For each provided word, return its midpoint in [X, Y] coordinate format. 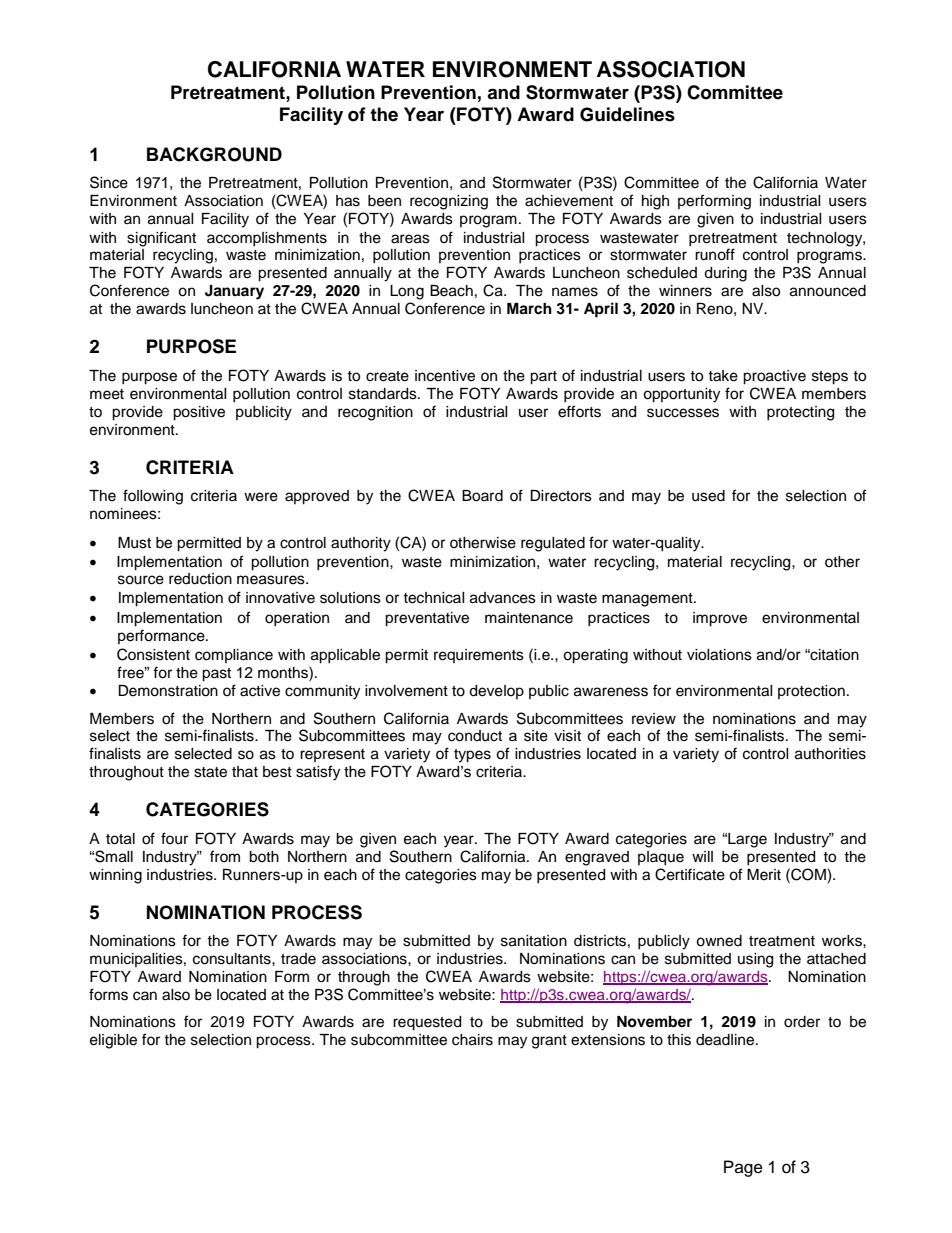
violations [719, 655]
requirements [479, 656]
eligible [113, 1041]
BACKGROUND [214, 154]
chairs [472, 1040]
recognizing [449, 202]
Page [743, 1168]
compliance [234, 656]
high [655, 202]
